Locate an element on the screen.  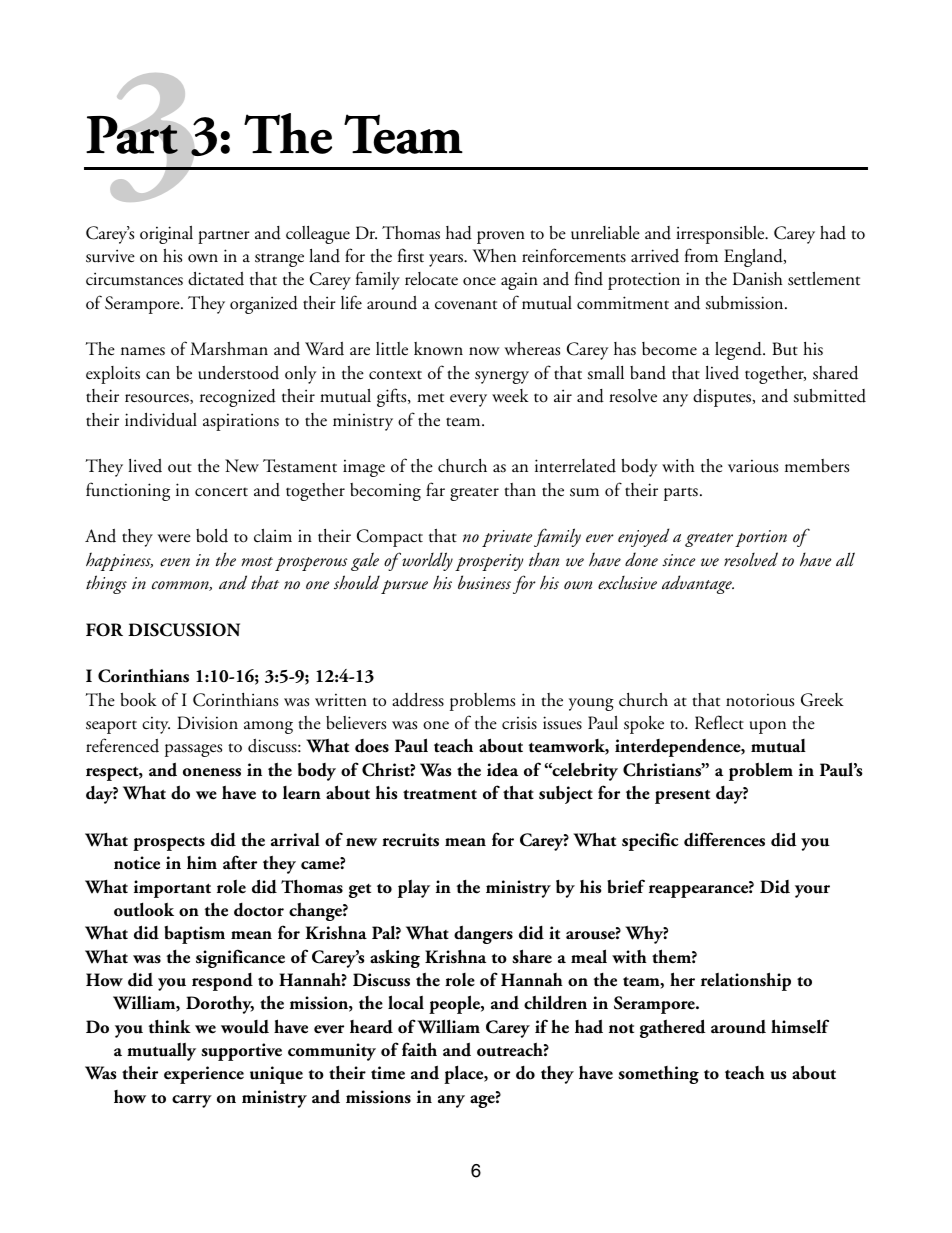
years is located at coordinates (447, 260).
